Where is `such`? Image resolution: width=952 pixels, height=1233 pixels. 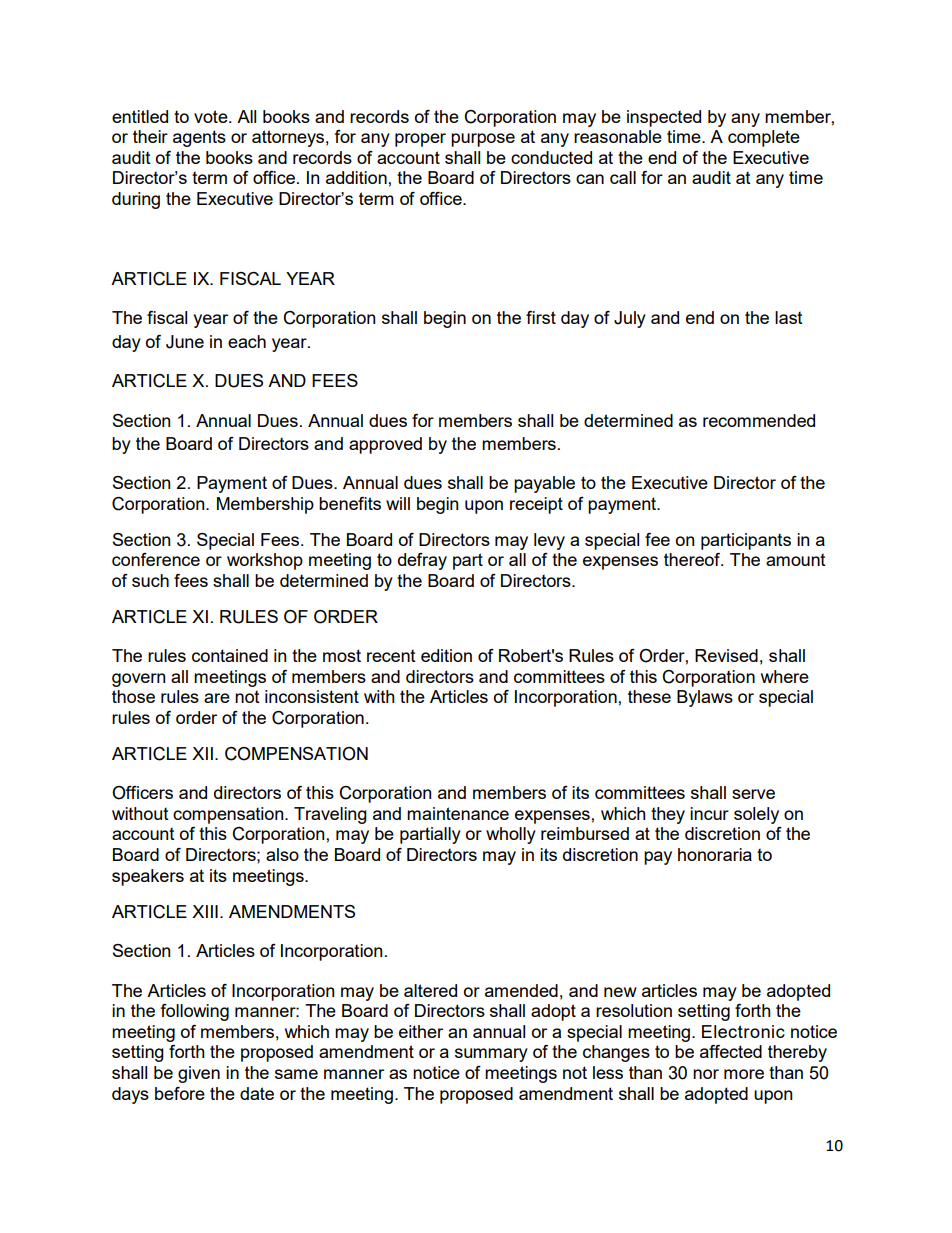 such is located at coordinates (150, 580).
